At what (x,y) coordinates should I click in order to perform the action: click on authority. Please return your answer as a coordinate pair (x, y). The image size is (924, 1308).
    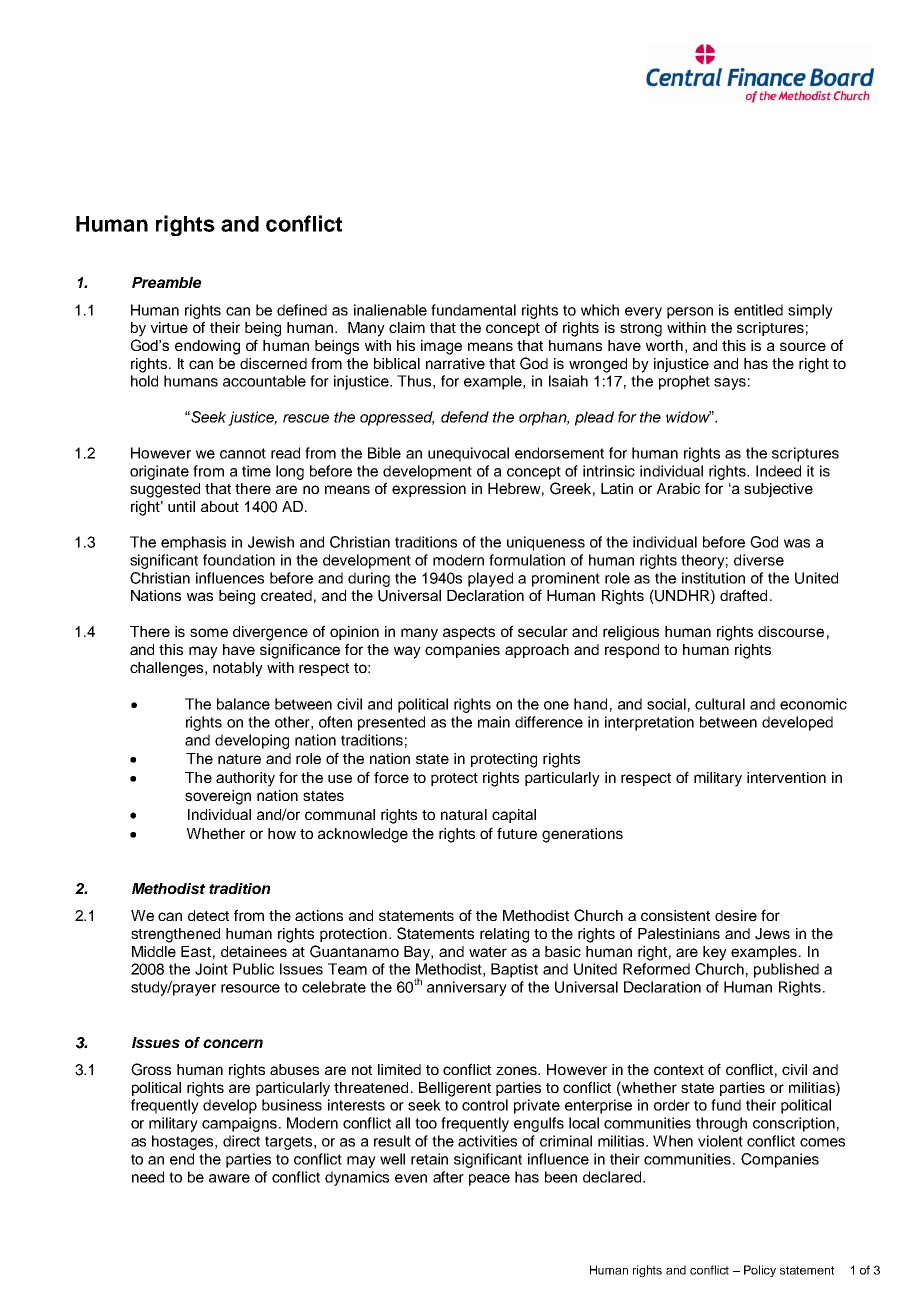
    Looking at the image, I should click on (245, 779).
